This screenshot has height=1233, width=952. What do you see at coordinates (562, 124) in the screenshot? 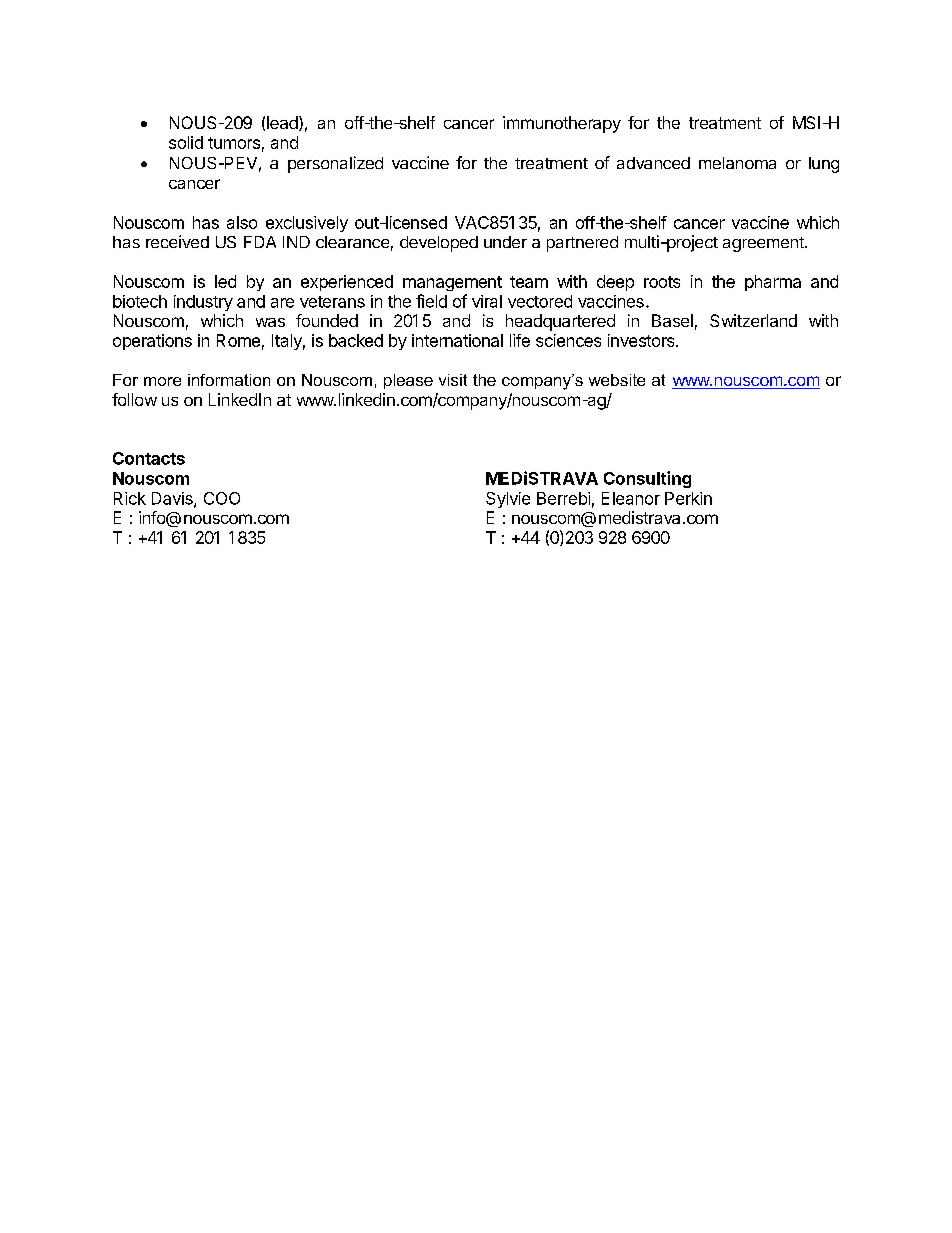
I see `immunotherapy` at bounding box center [562, 124].
